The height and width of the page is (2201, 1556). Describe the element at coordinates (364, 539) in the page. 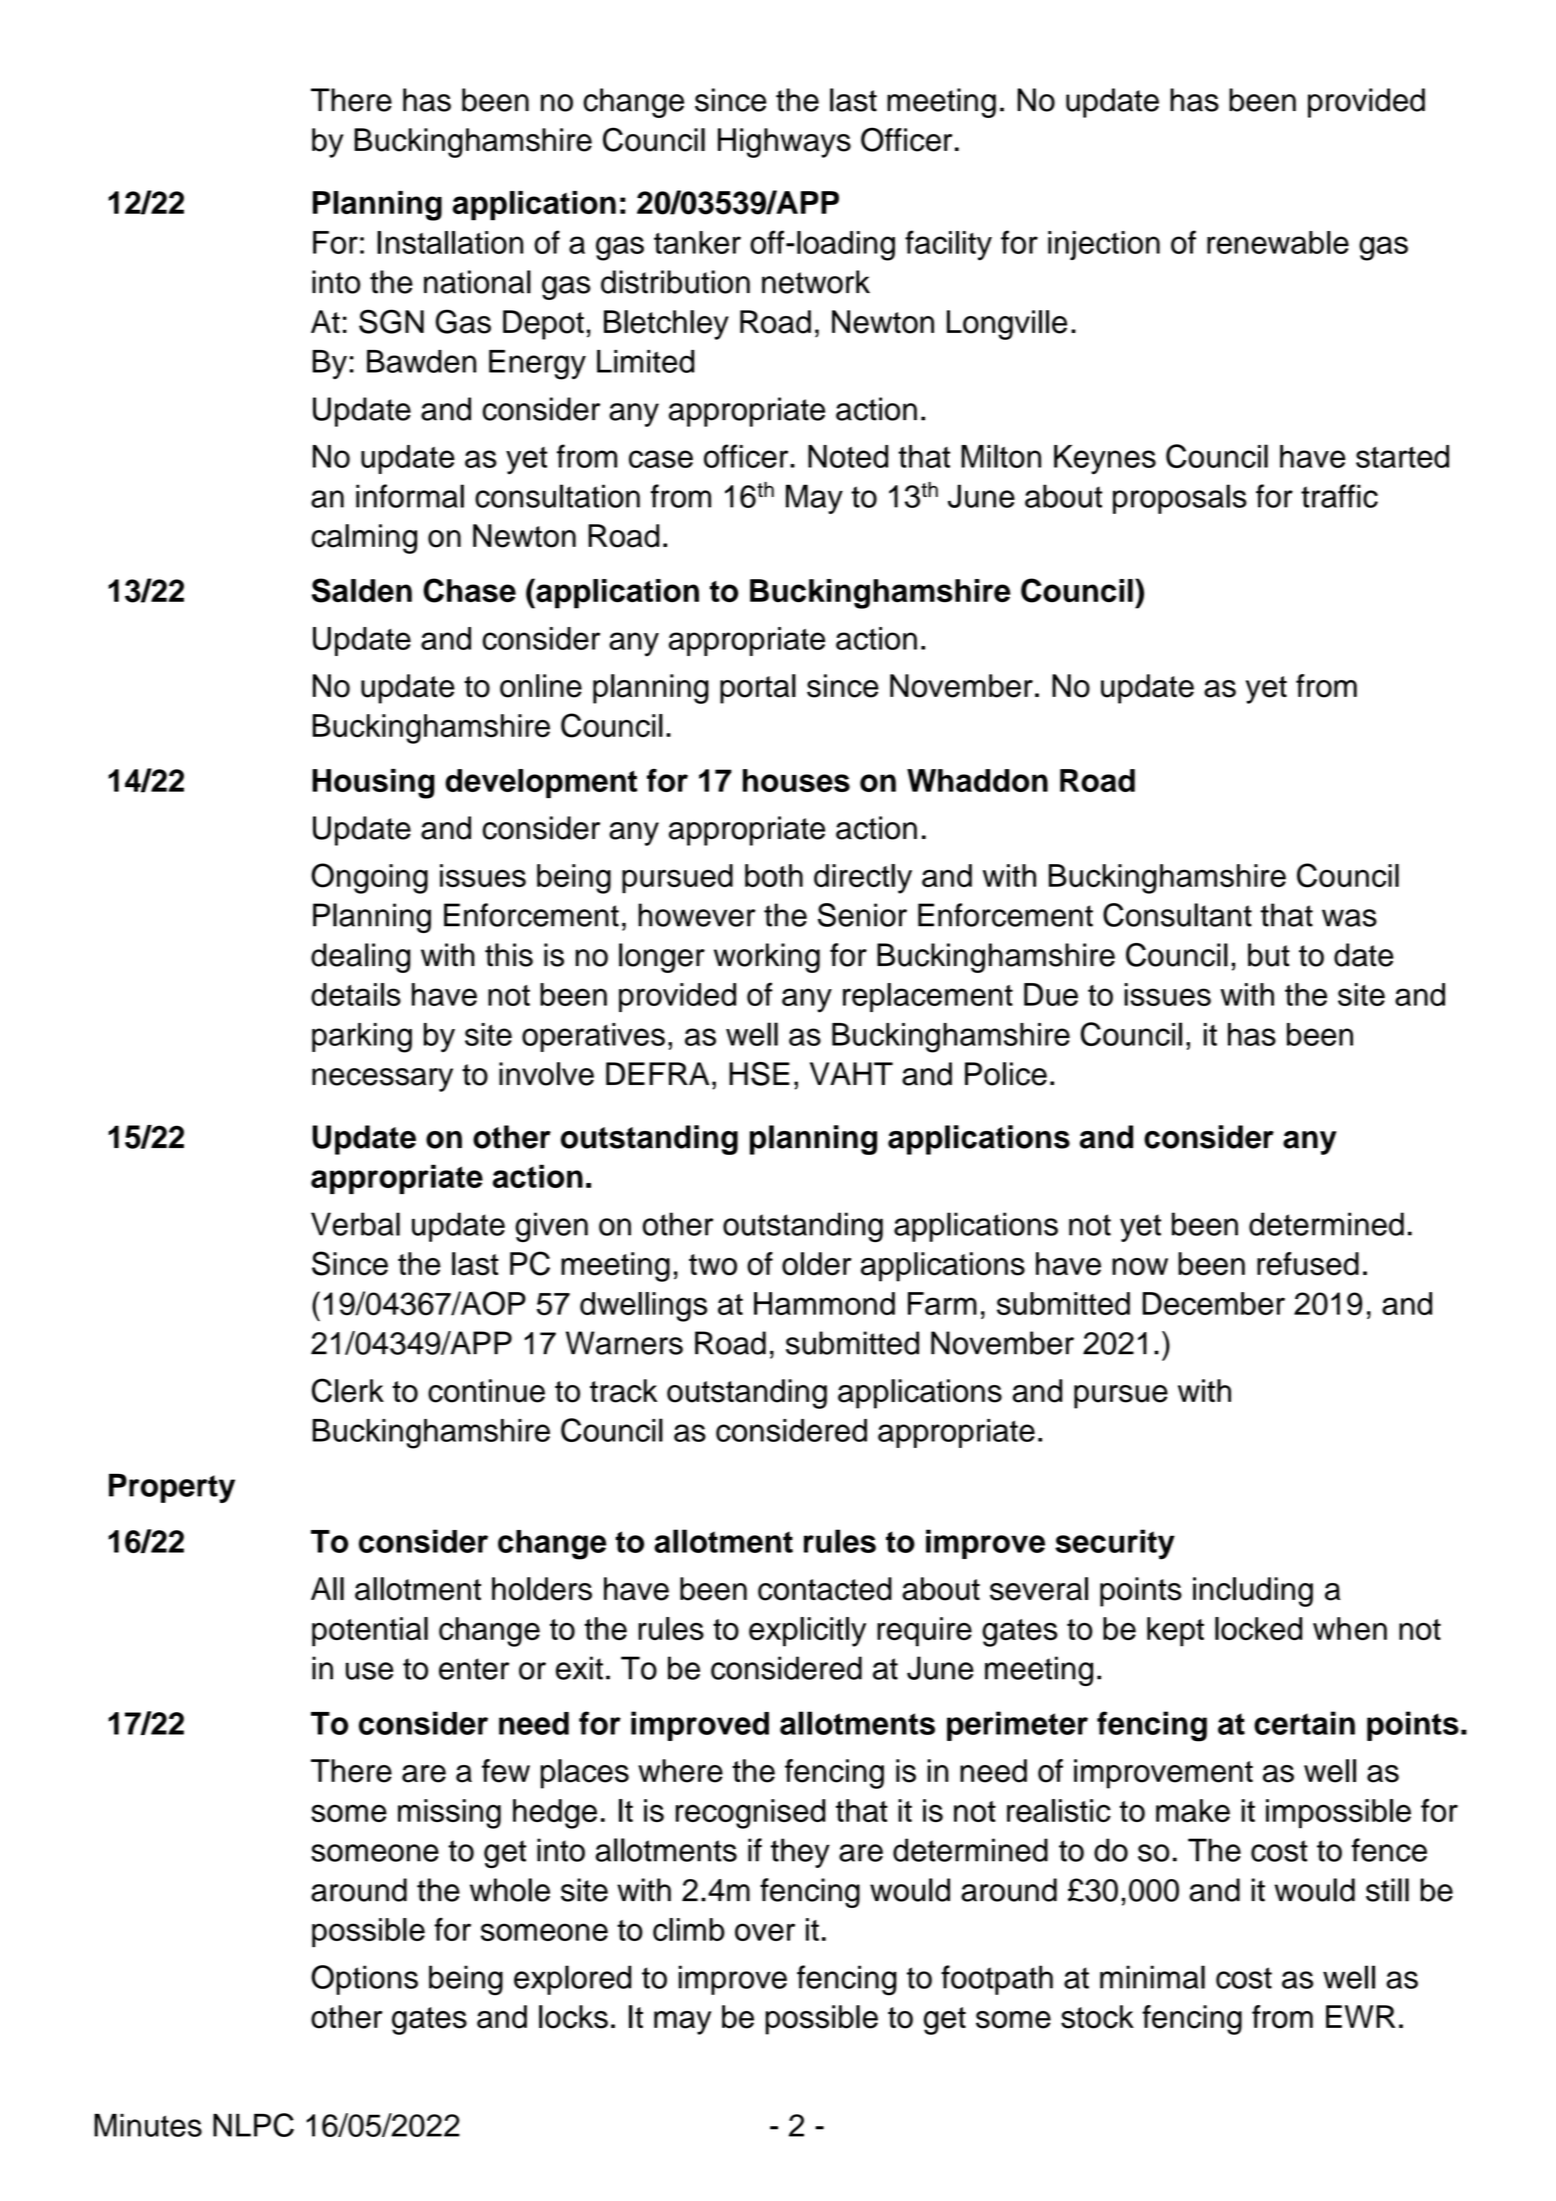

I see `calming` at that location.
